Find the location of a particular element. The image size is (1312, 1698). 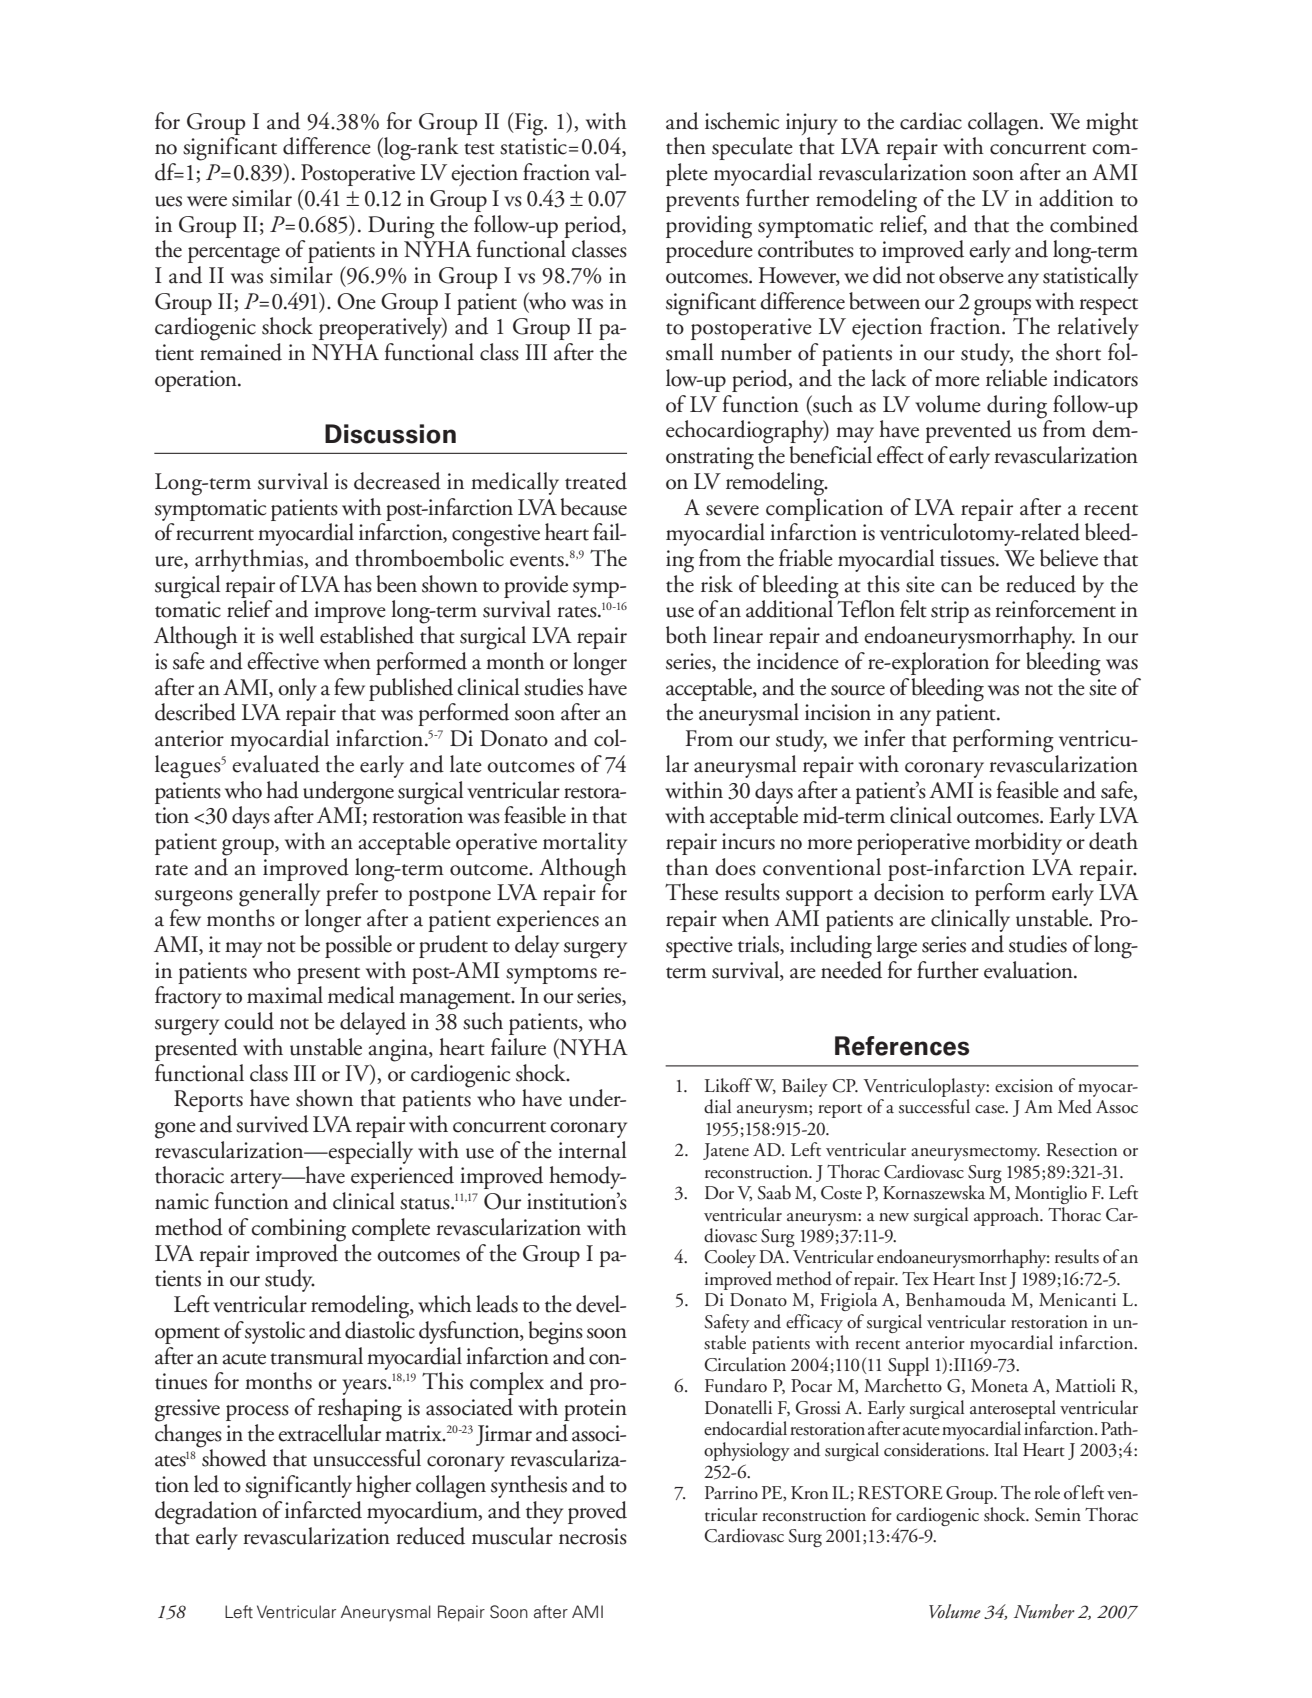

internal is located at coordinates (592, 1150).
